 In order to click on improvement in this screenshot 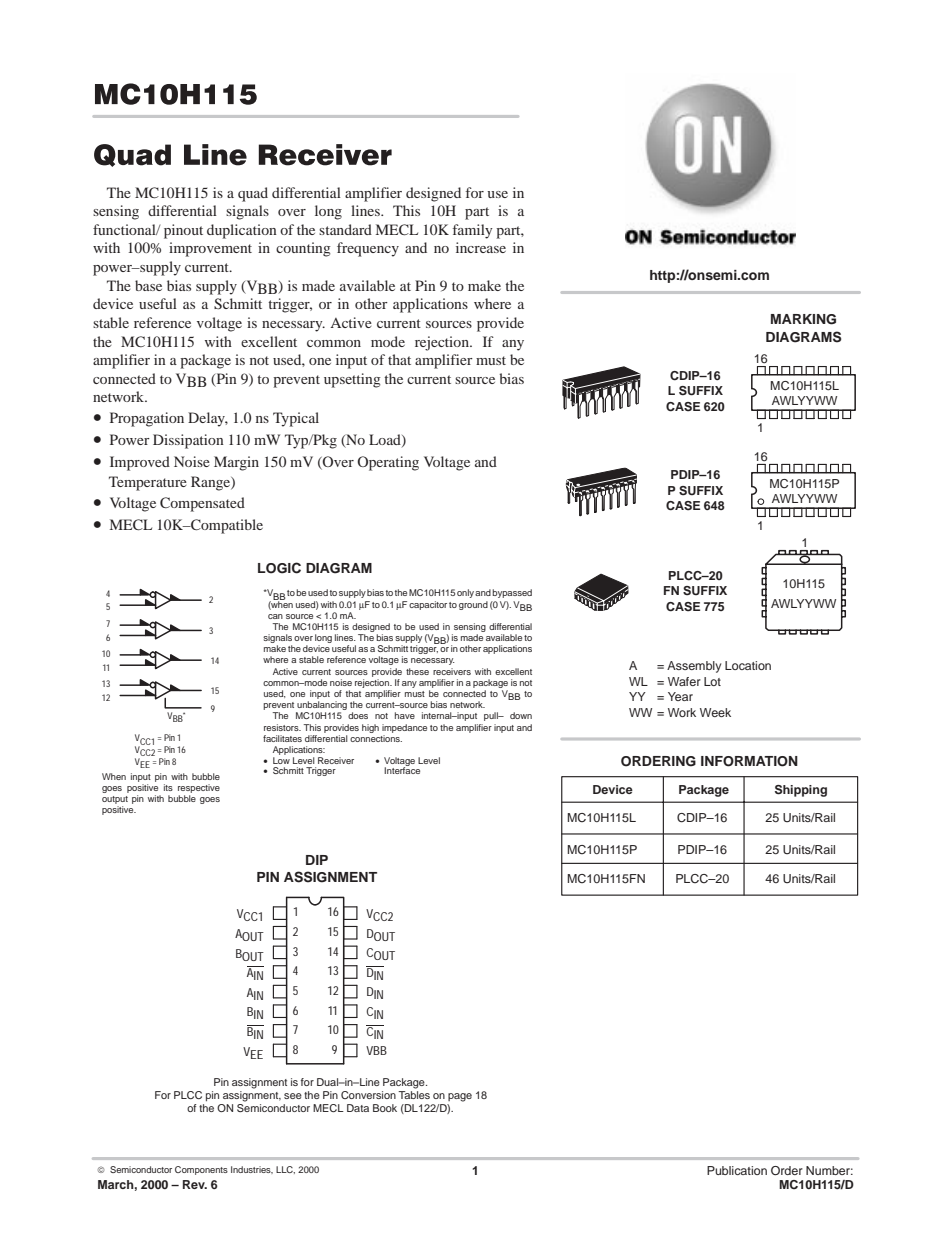, I will do `click(210, 249)`.
